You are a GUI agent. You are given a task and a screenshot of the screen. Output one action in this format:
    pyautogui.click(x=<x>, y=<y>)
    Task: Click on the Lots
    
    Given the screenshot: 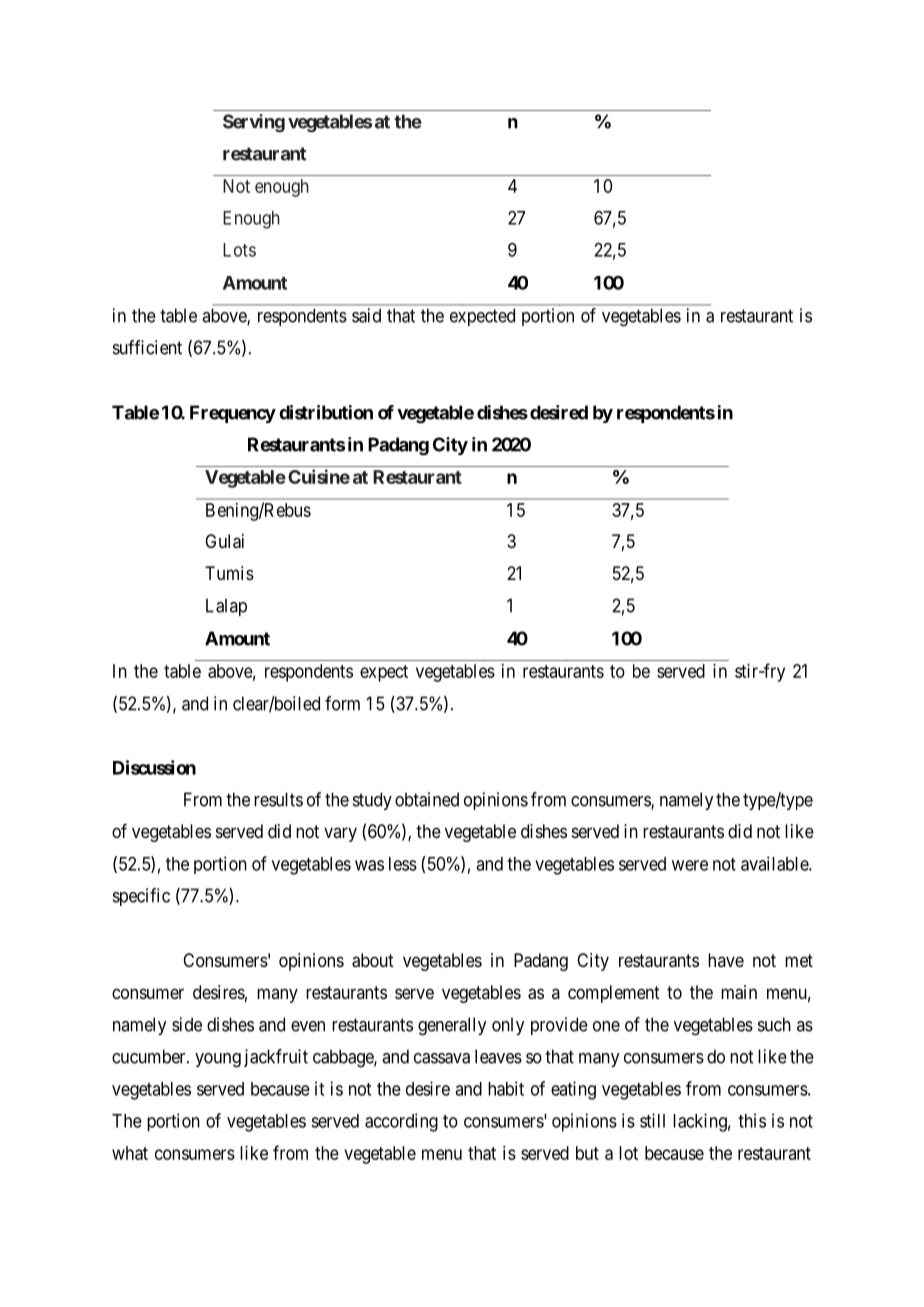 What is the action you would take?
    pyautogui.click(x=239, y=250)
